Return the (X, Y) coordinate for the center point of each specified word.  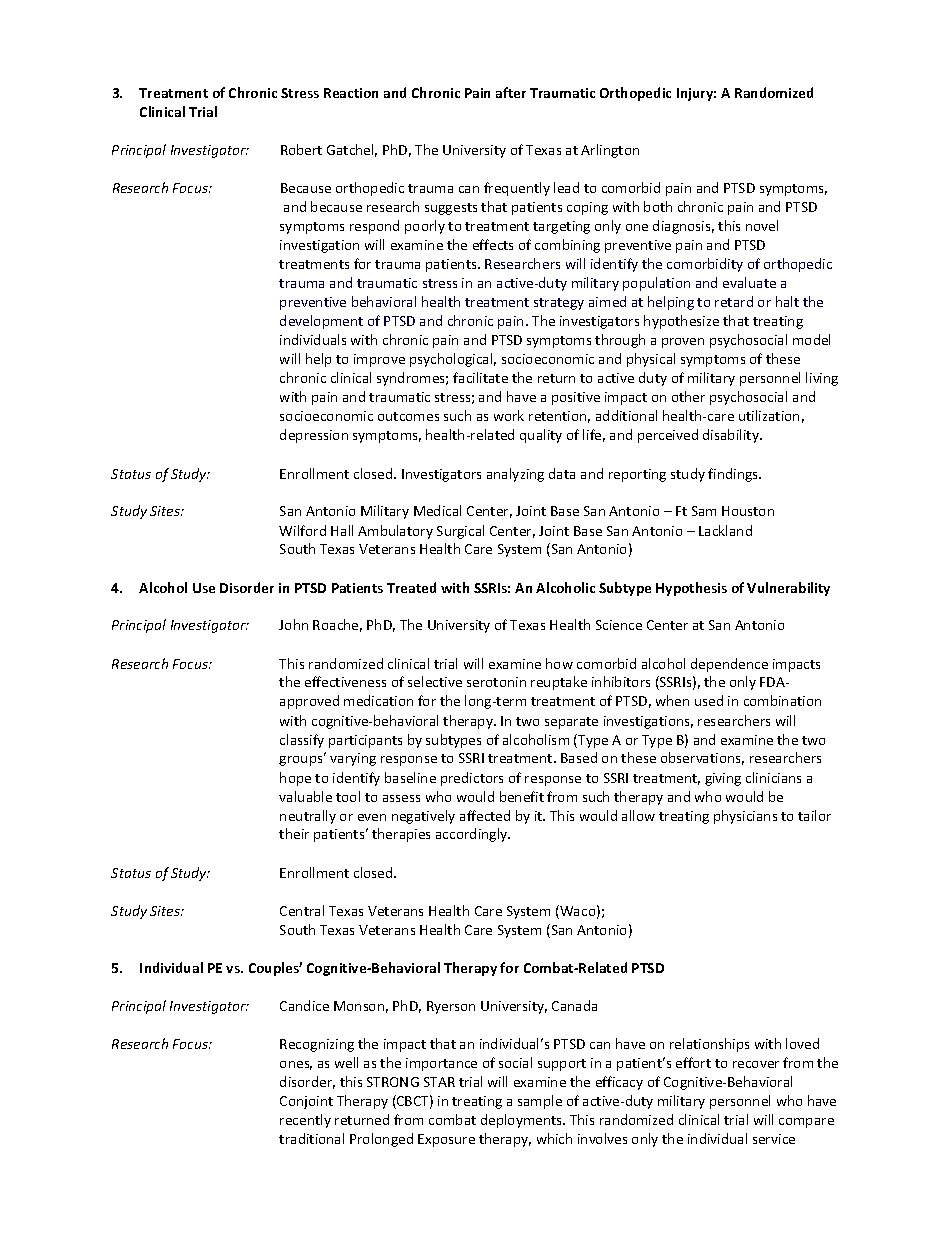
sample (540, 1102)
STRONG (393, 1082)
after (511, 92)
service (774, 1139)
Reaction (351, 93)
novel (762, 225)
